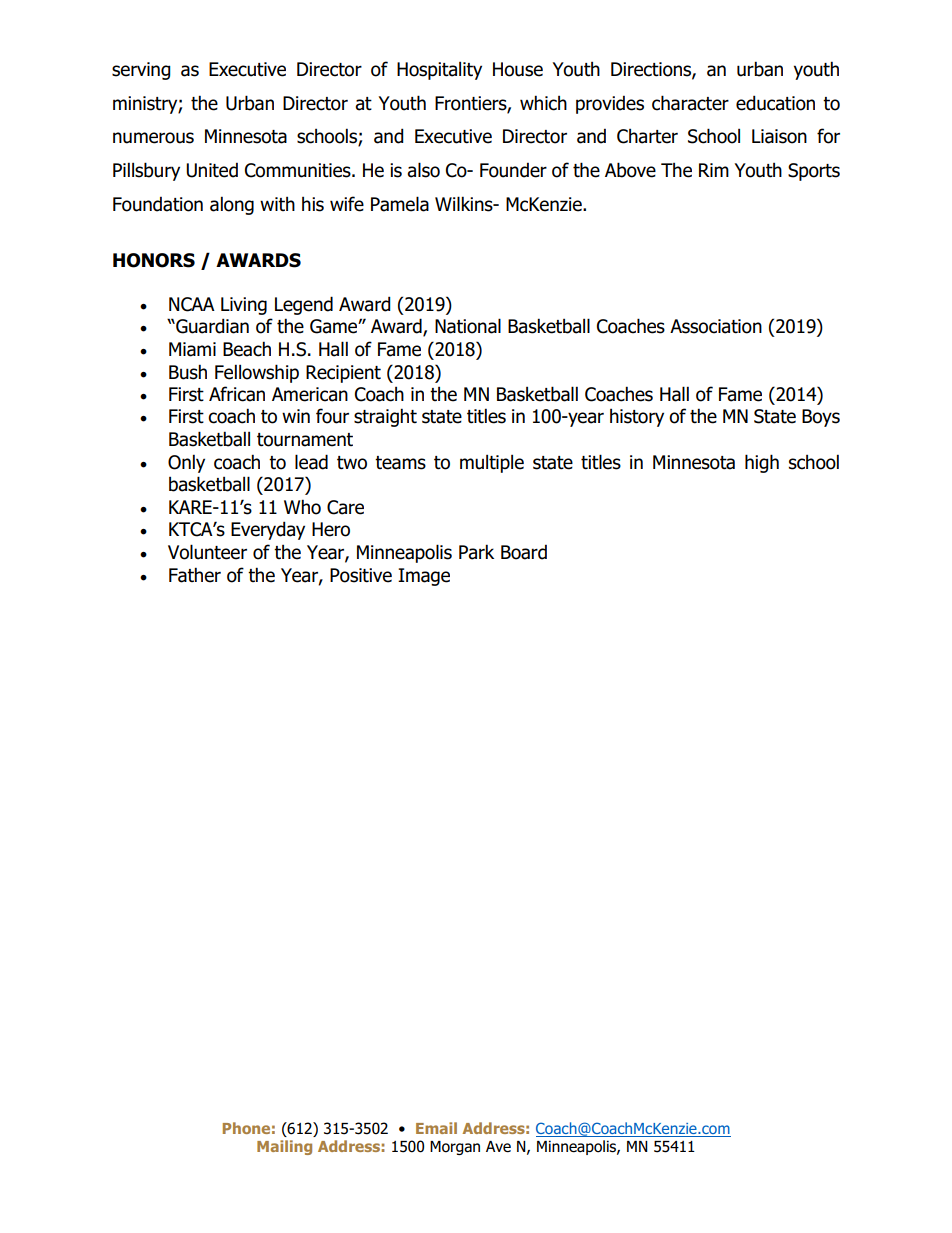 The width and height of the page is (952, 1233). Describe the element at coordinates (476, 552) in the page. I see `Park` at that location.
